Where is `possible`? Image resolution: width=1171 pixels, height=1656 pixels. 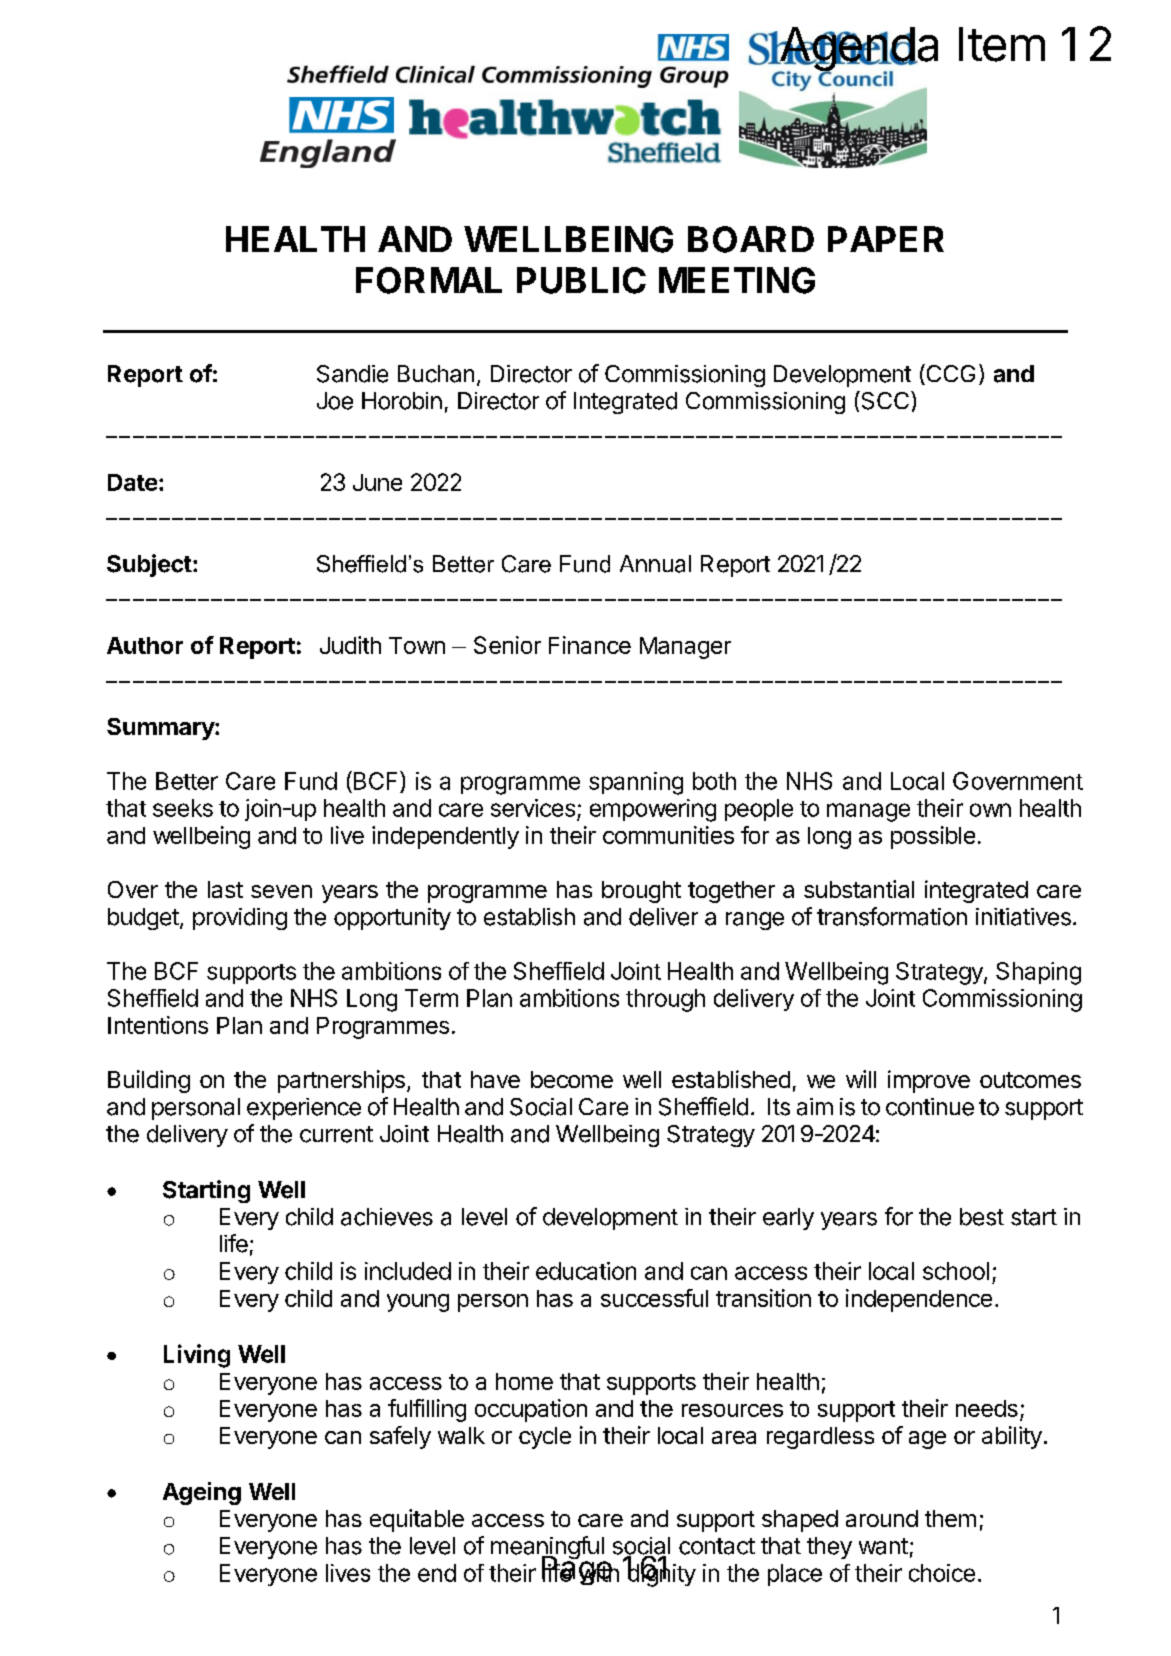
possible is located at coordinates (933, 837).
